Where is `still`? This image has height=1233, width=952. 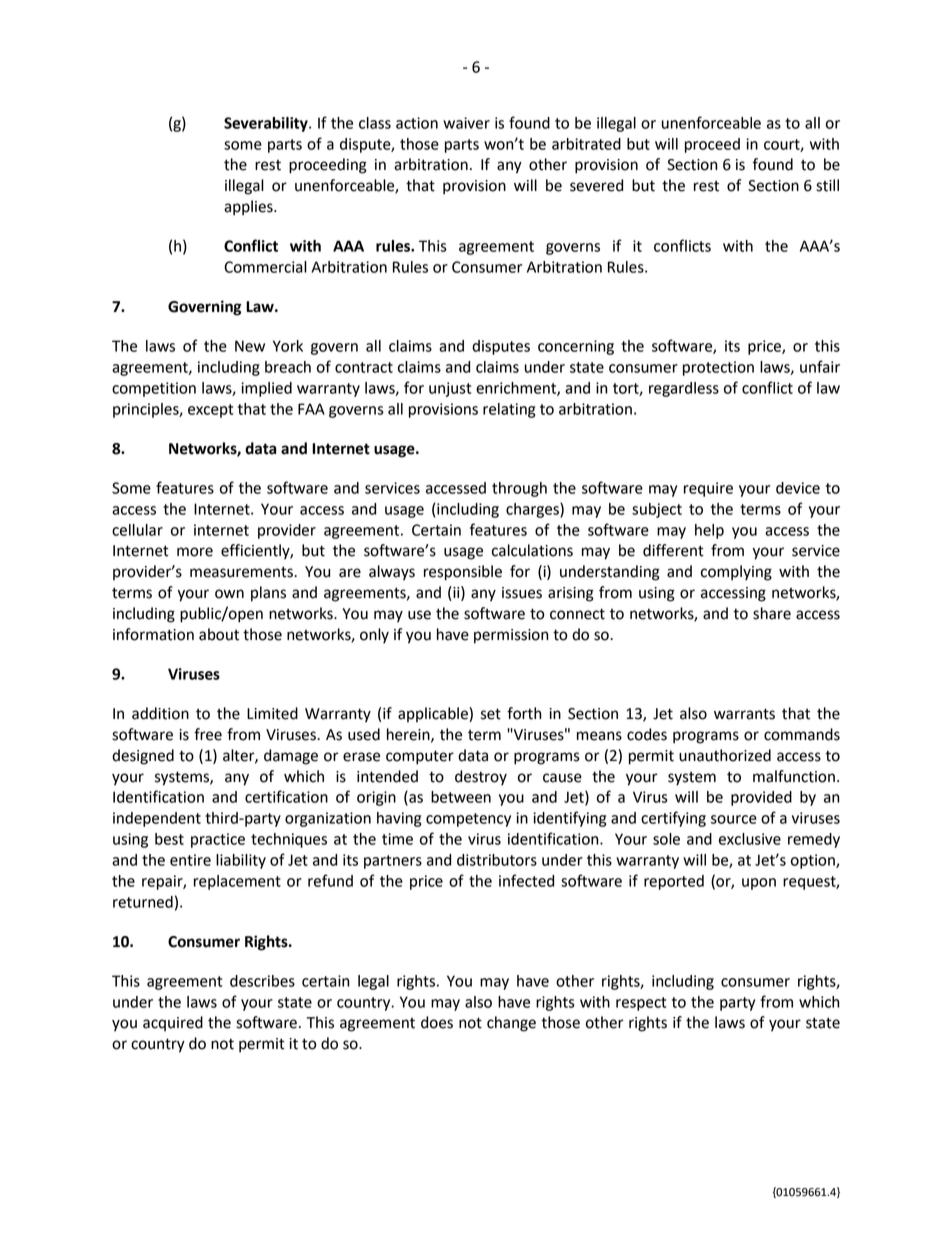 still is located at coordinates (827, 185).
